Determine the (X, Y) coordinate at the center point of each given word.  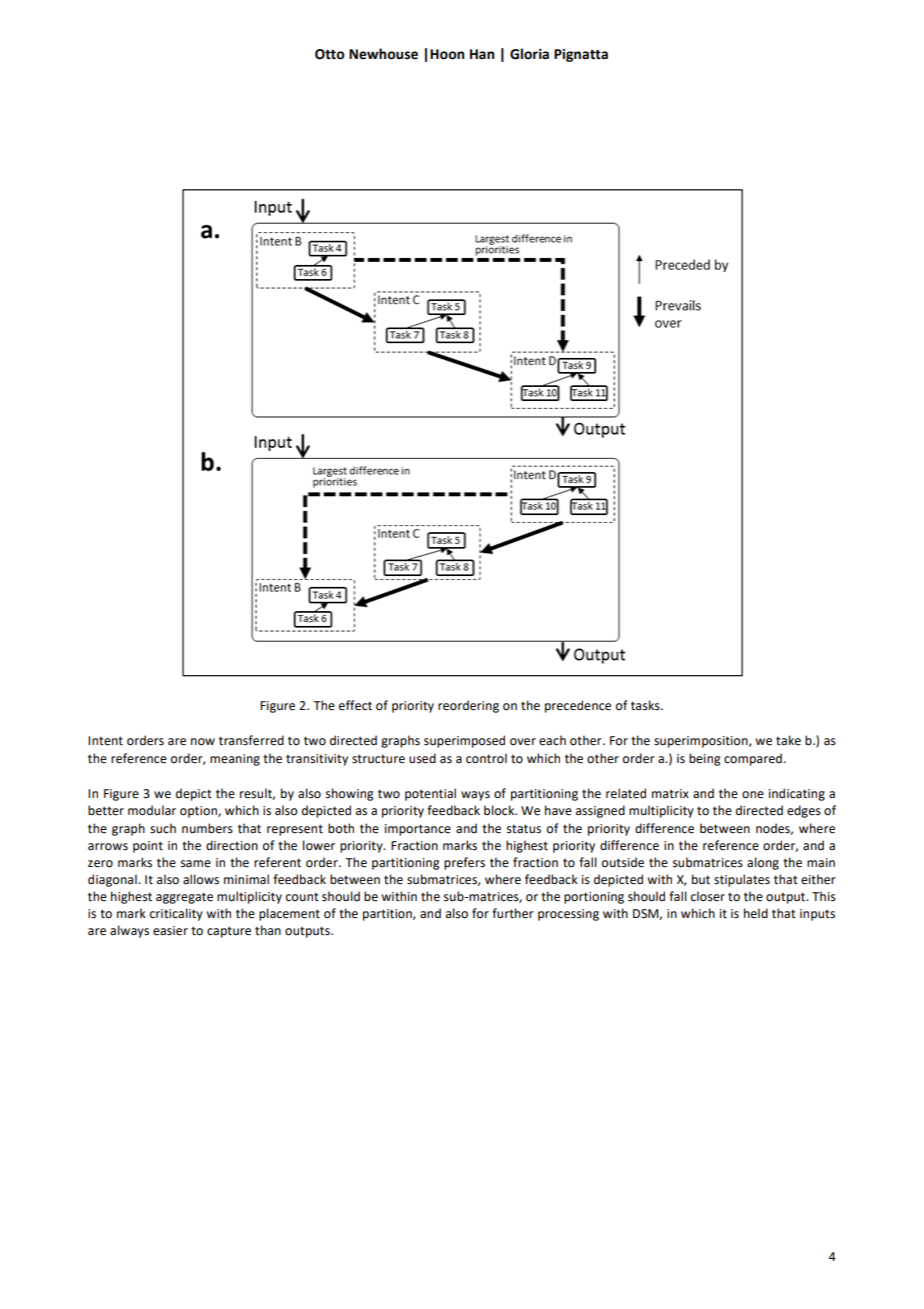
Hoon (447, 54)
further (513, 913)
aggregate (184, 898)
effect (355, 705)
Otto (330, 54)
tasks (646, 705)
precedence (578, 706)
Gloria (529, 54)
